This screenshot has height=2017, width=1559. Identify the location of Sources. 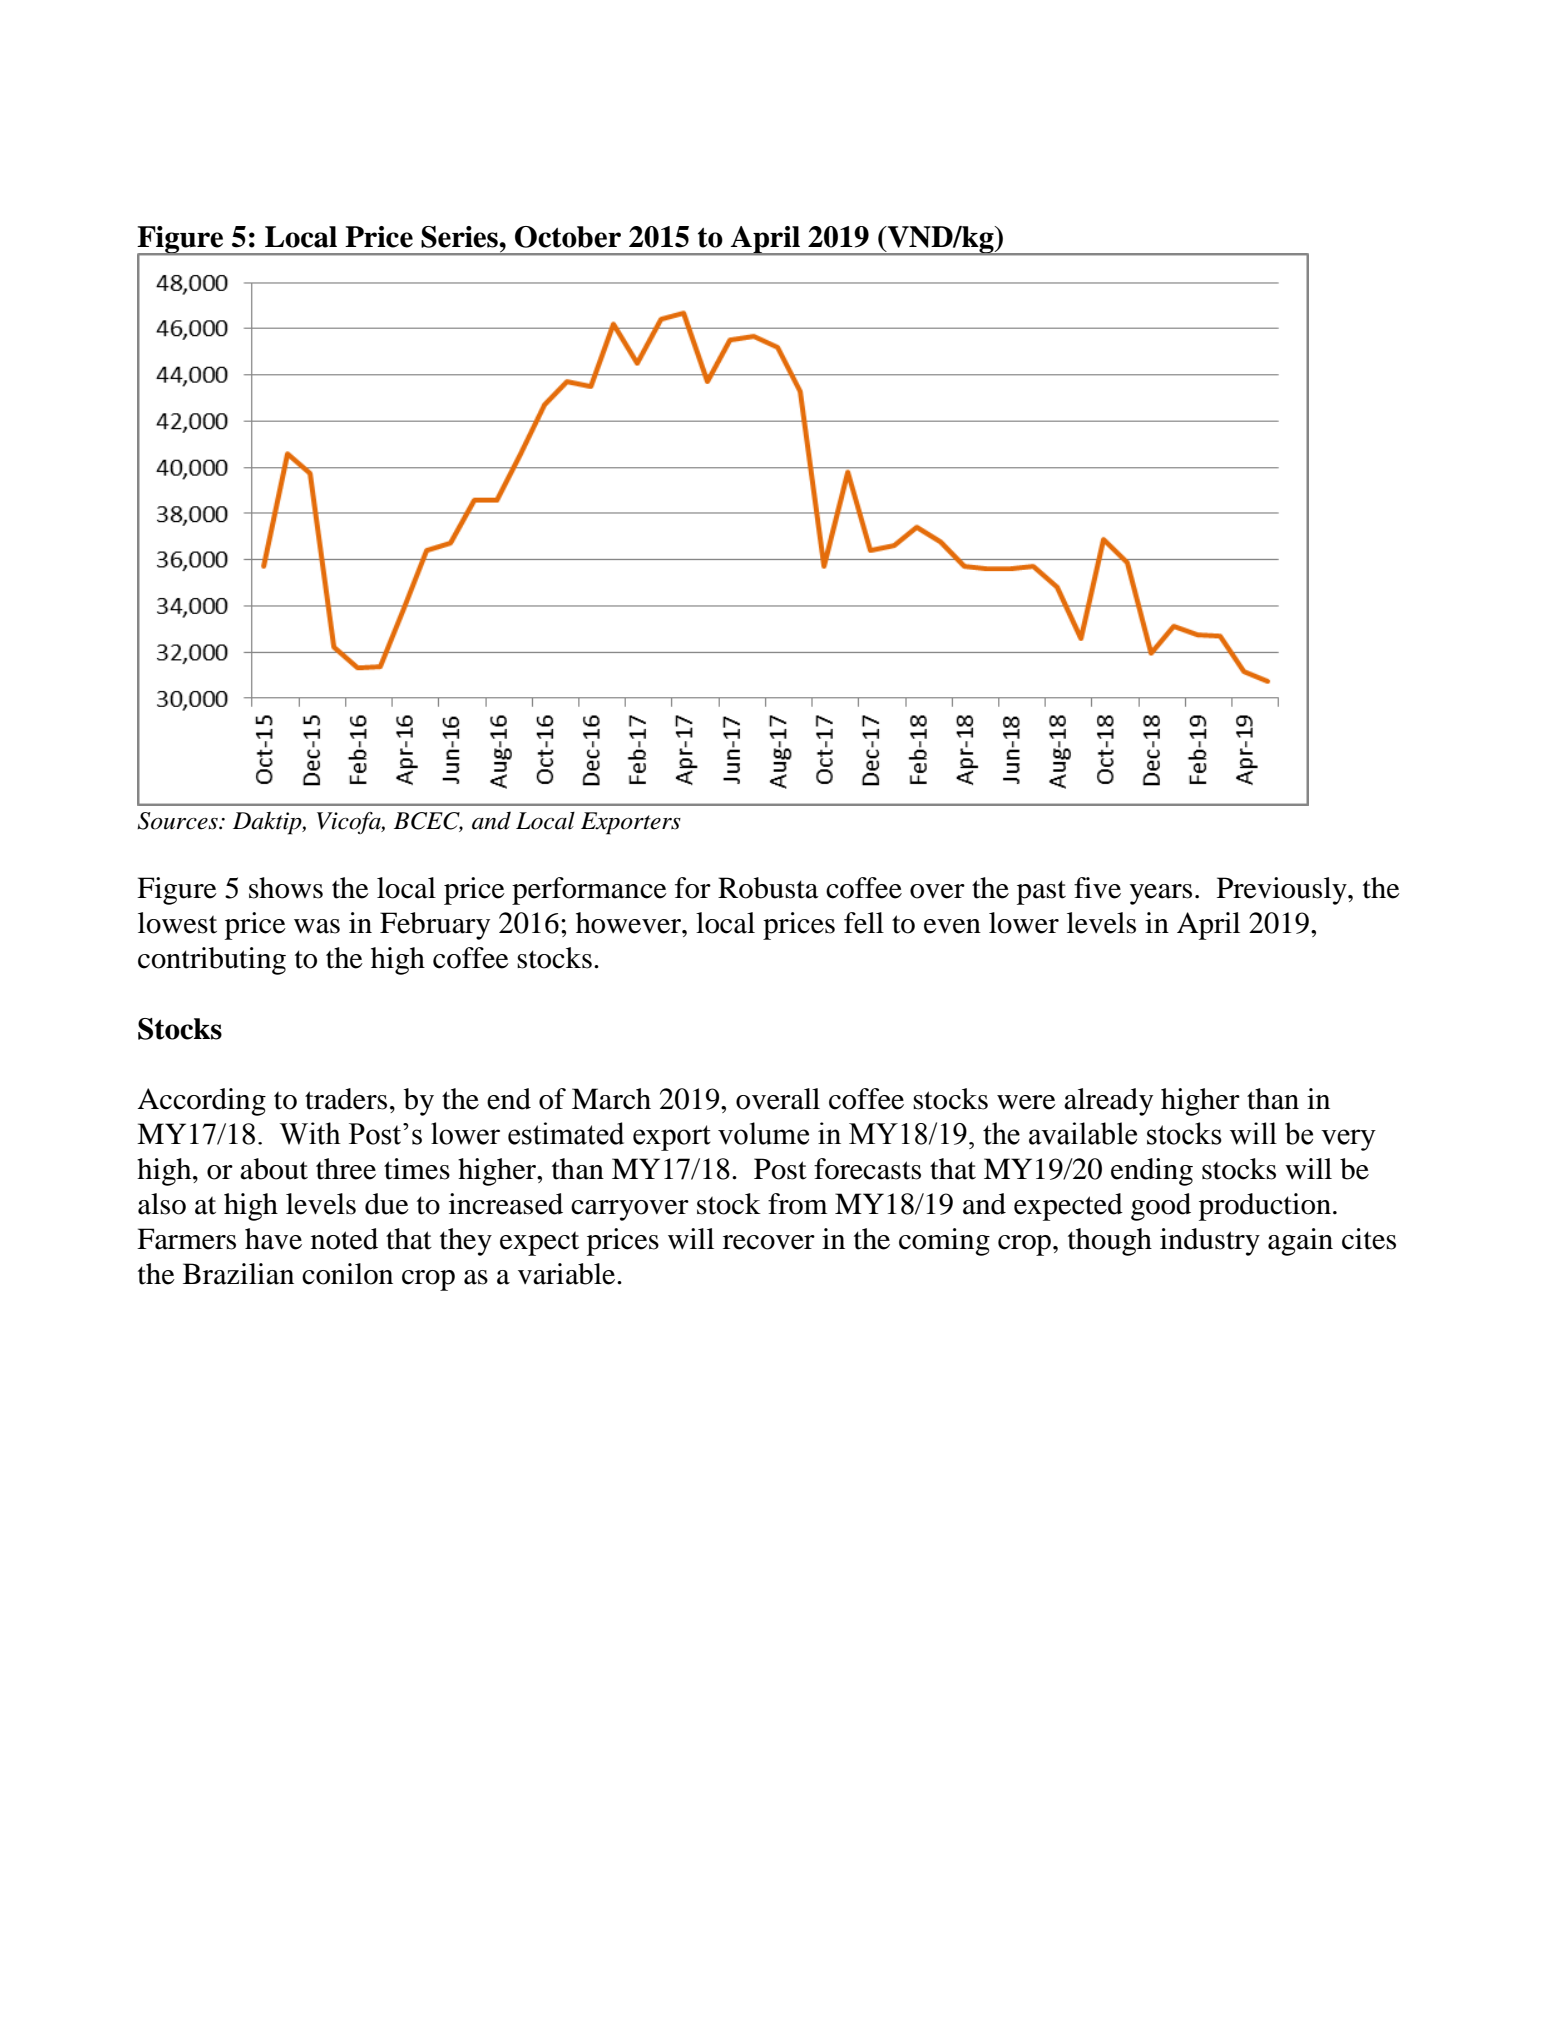
(178, 821).
